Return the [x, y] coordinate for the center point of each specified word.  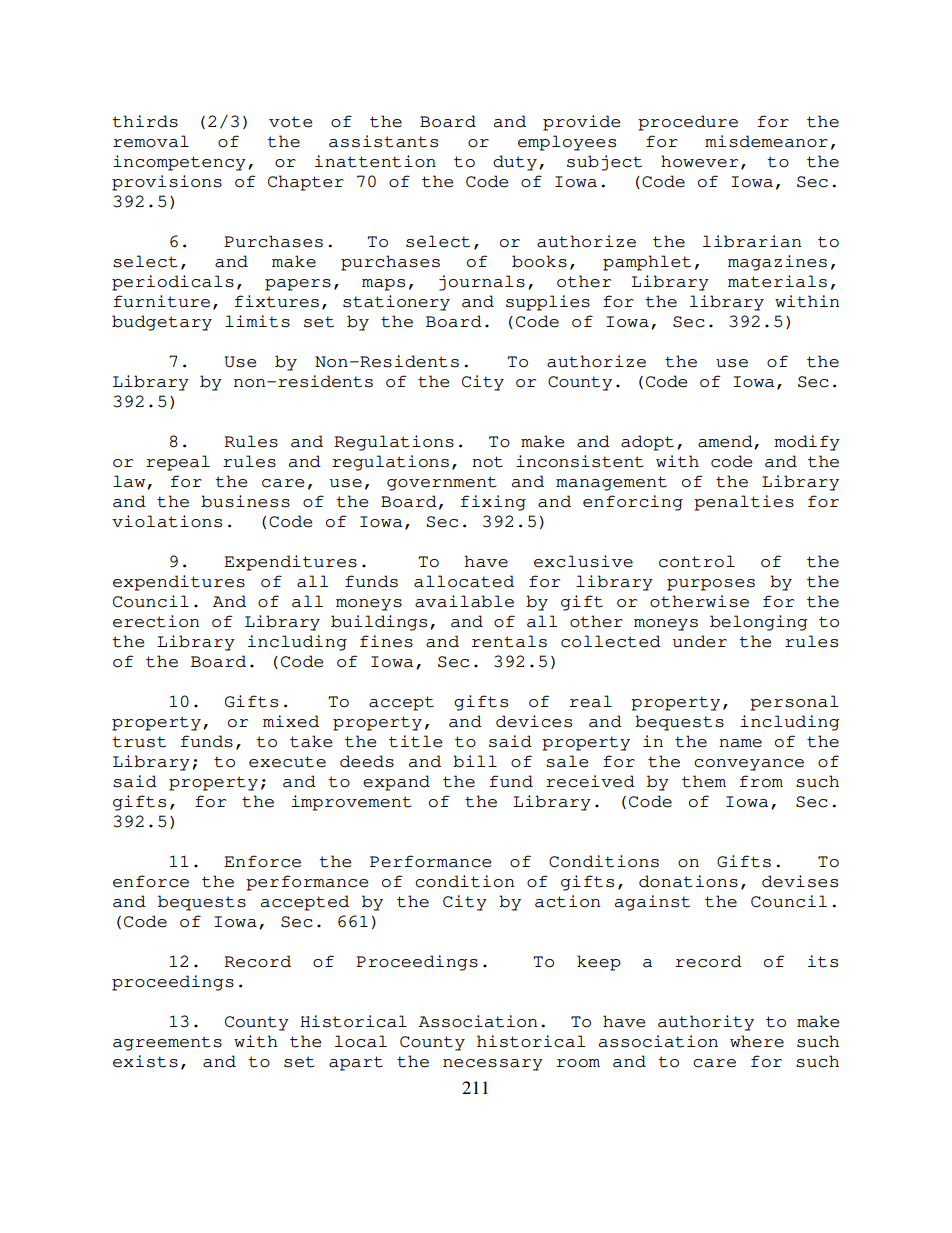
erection [156, 621]
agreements [167, 1043]
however [699, 161]
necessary [493, 1065]
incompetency [179, 163]
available [464, 601]
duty [515, 163]
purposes [711, 585]
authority [706, 1023]
